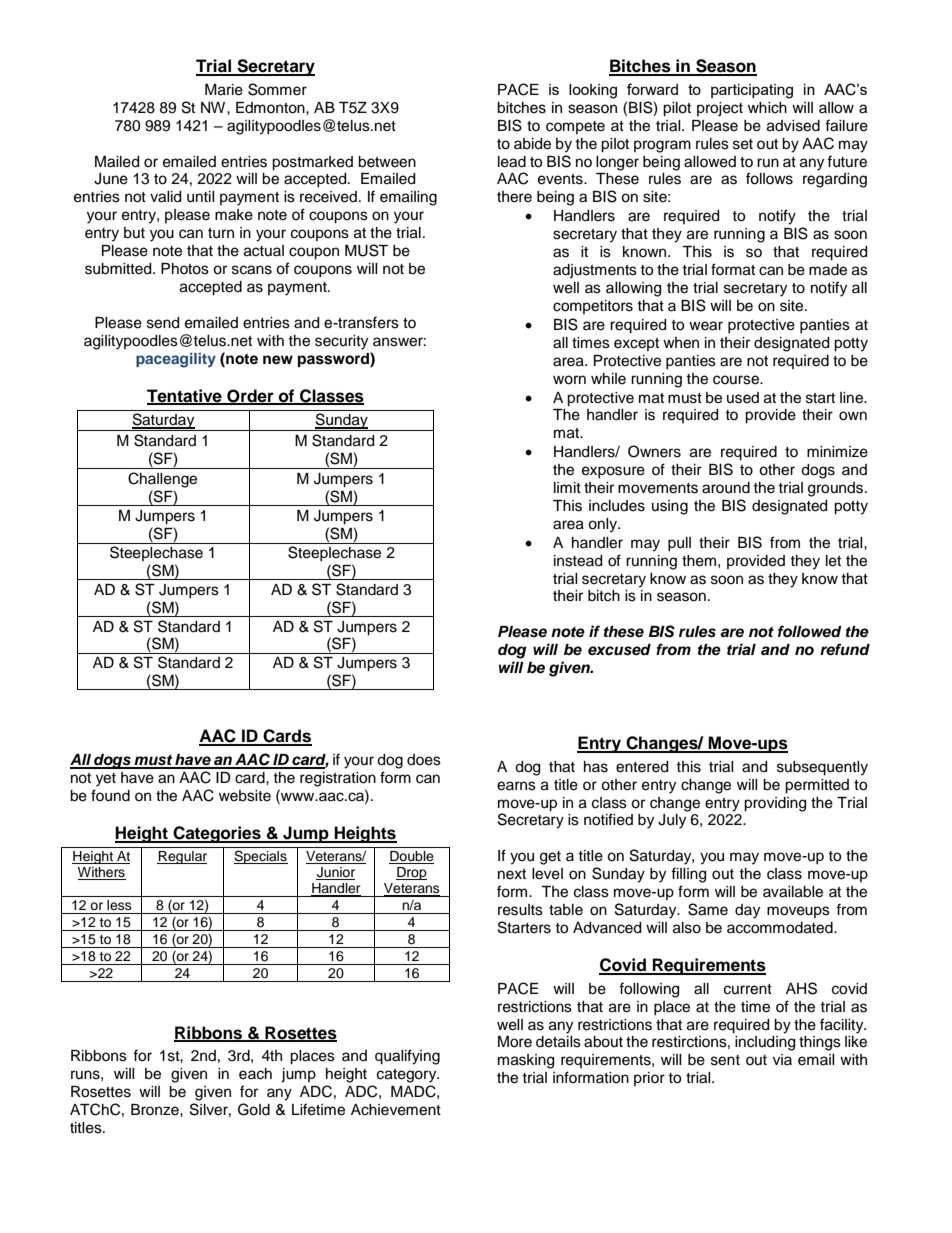  What do you see at coordinates (110, 795) in the screenshot?
I see `found` at bounding box center [110, 795].
